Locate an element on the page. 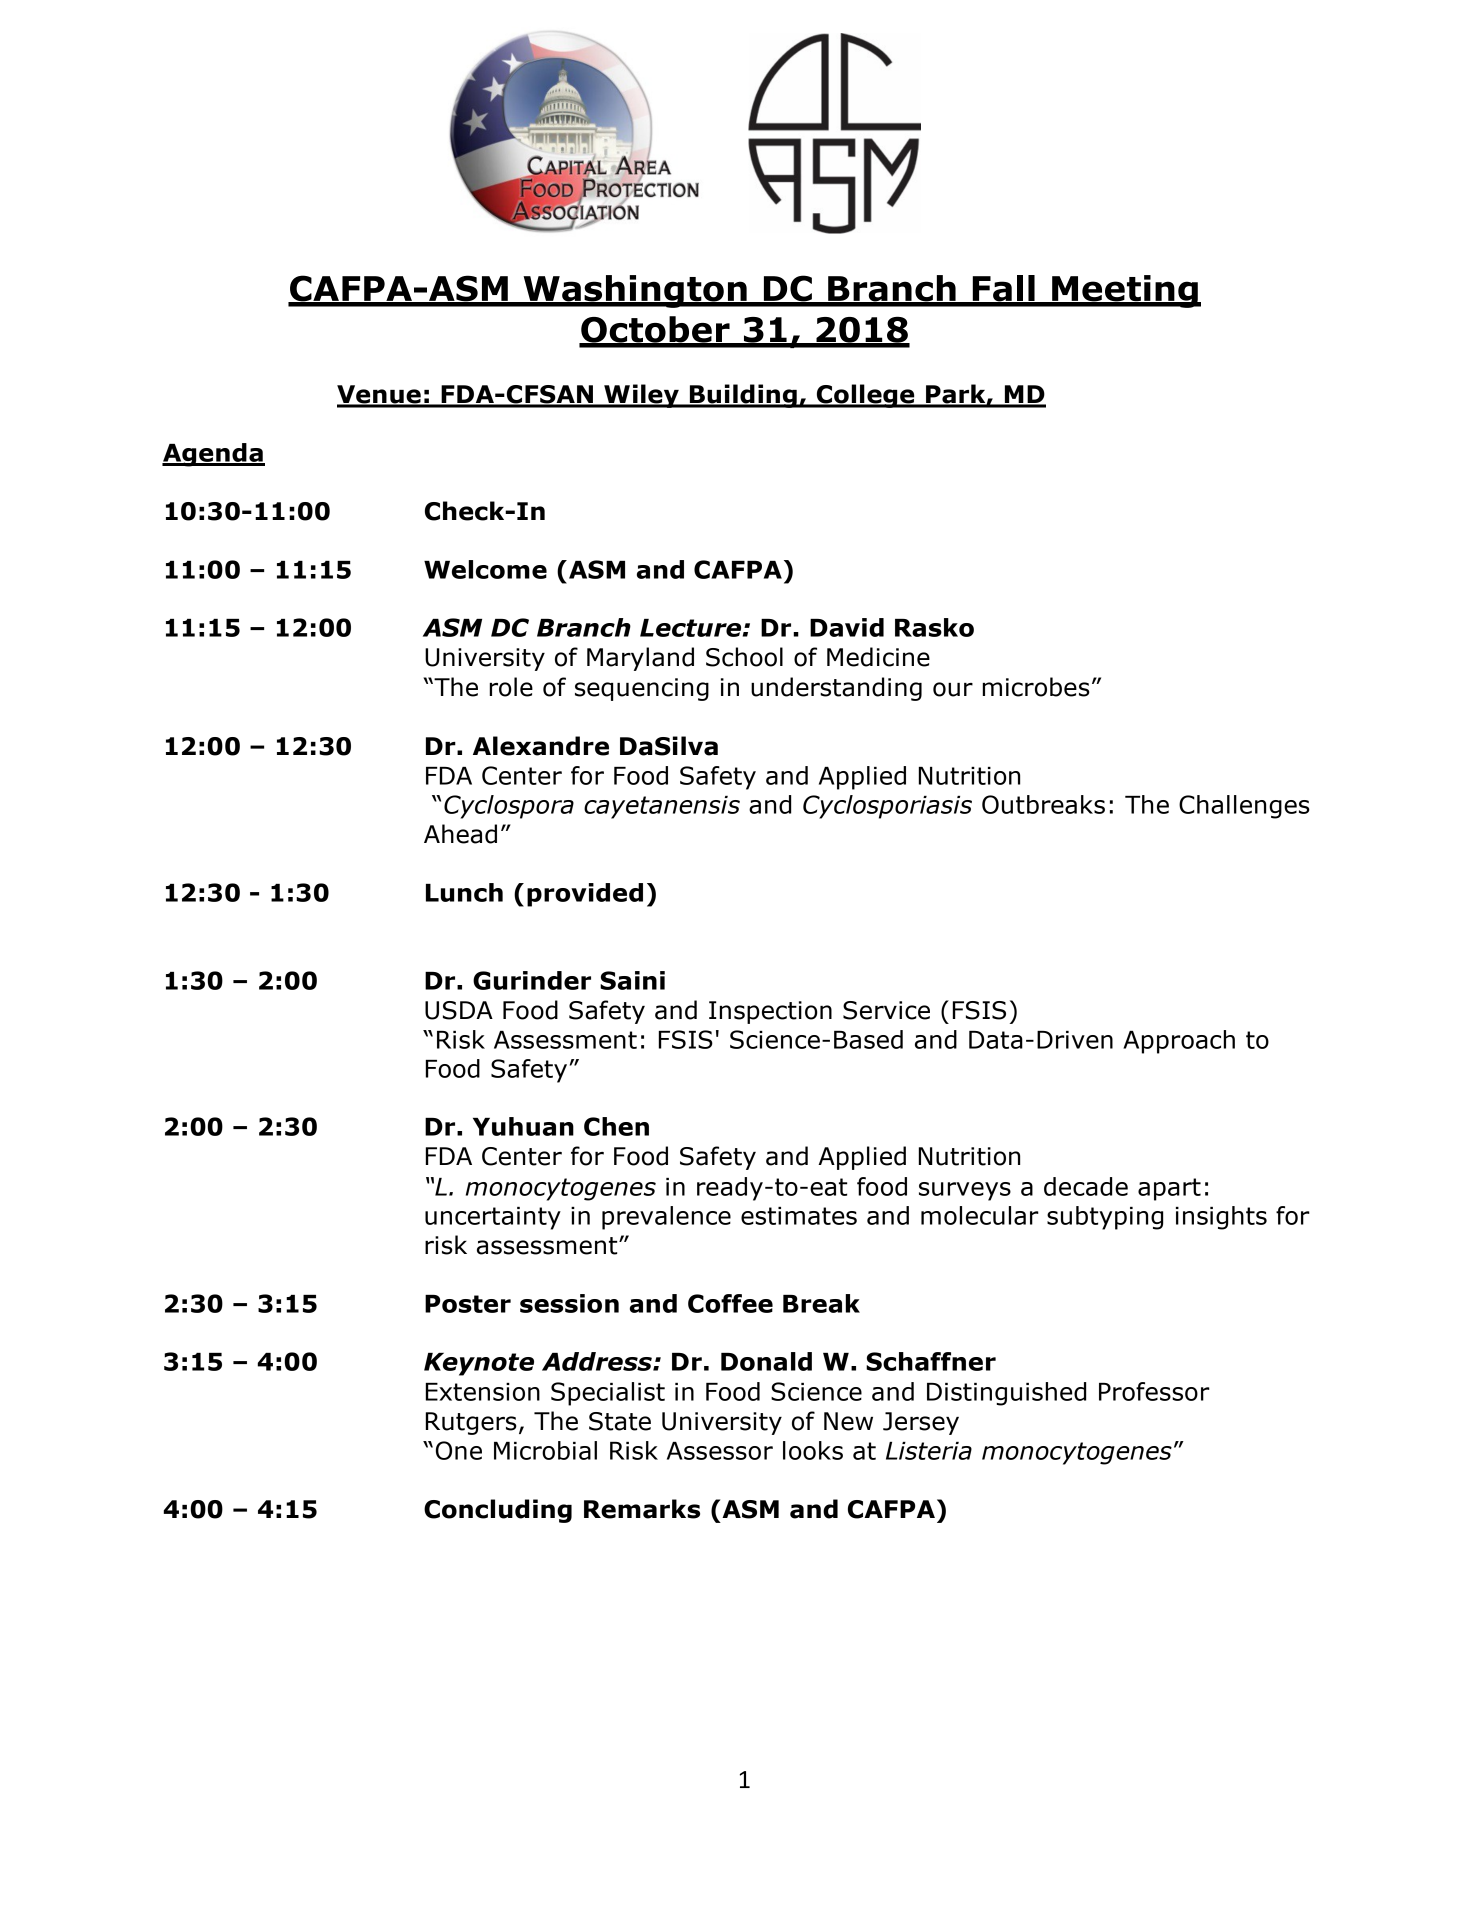  Challenges is located at coordinates (1244, 807).
